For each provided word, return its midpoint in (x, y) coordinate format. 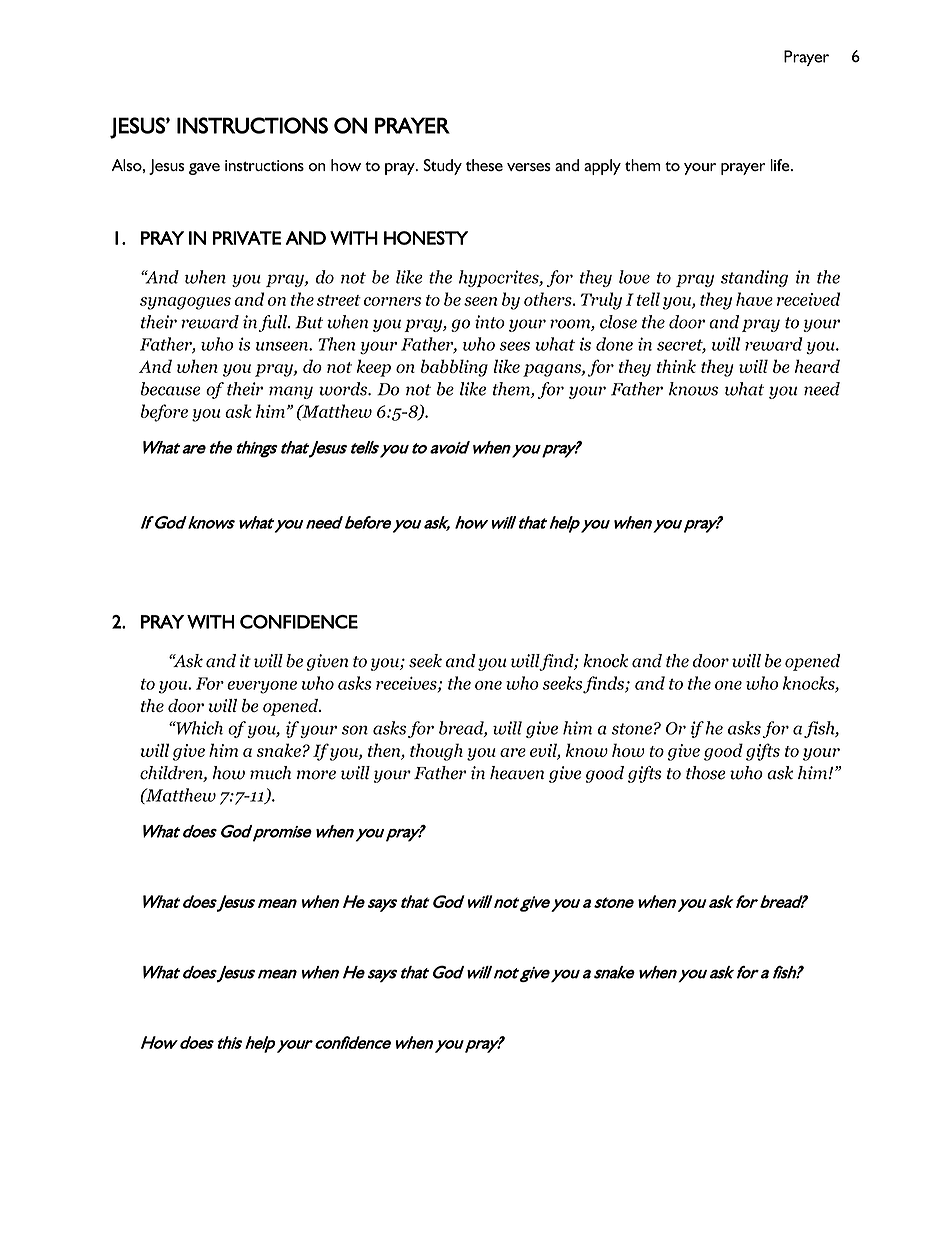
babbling (454, 368)
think (676, 366)
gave (204, 169)
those (706, 773)
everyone (262, 687)
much (270, 773)
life (781, 165)
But (309, 322)
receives (407, 684)
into (490, 322)
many (291, 392)
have (754, 299)
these (484, 165)
